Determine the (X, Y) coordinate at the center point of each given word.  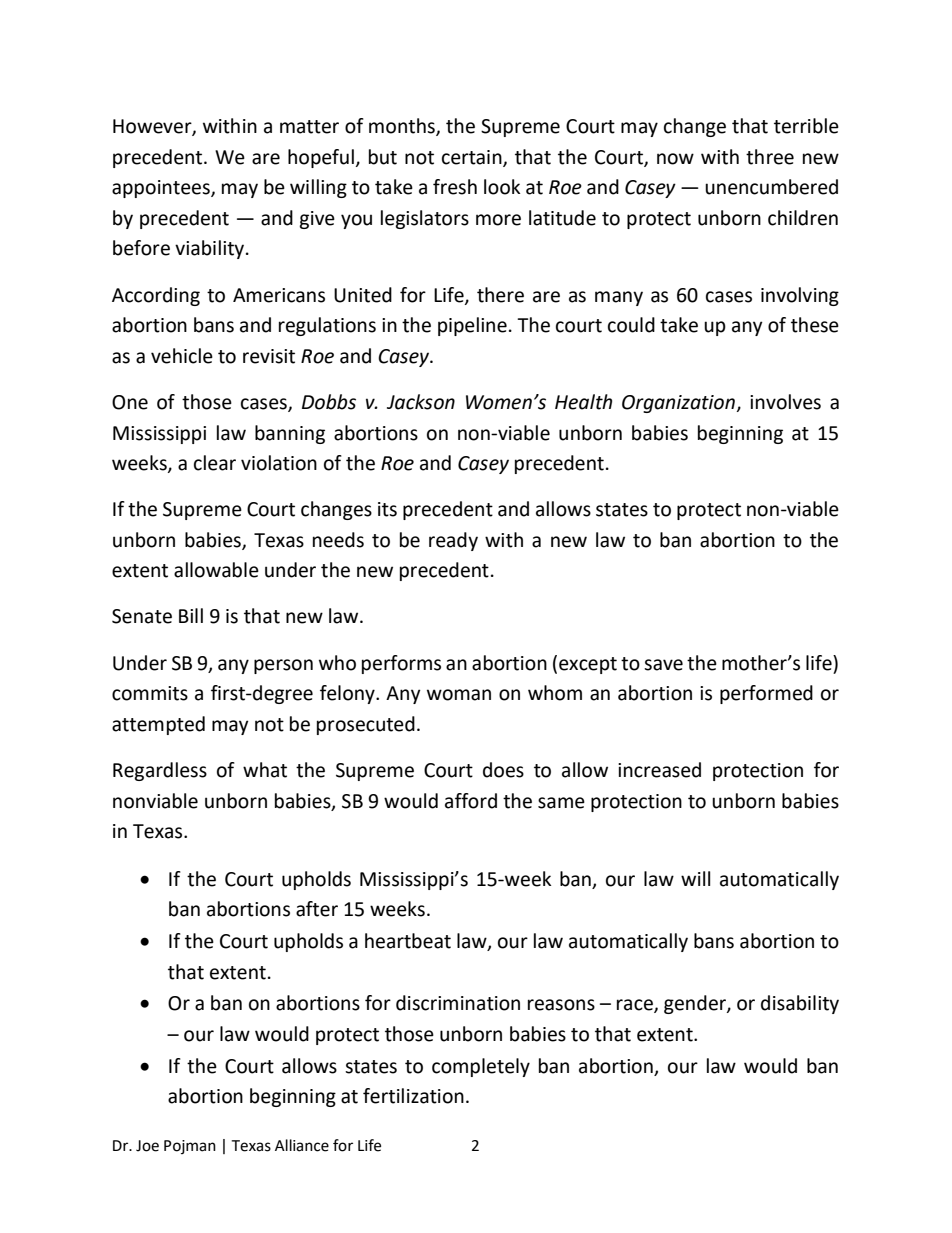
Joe (147, 1146)
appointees (162, 189)
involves (785, 402)
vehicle (182, 356)
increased (659, 770)
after (317, 909)
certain (473, 158)
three (770, 157)
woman (459, 695)
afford (471, 801)
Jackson (421, 402)
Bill (191, 615)
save (663, 665)
